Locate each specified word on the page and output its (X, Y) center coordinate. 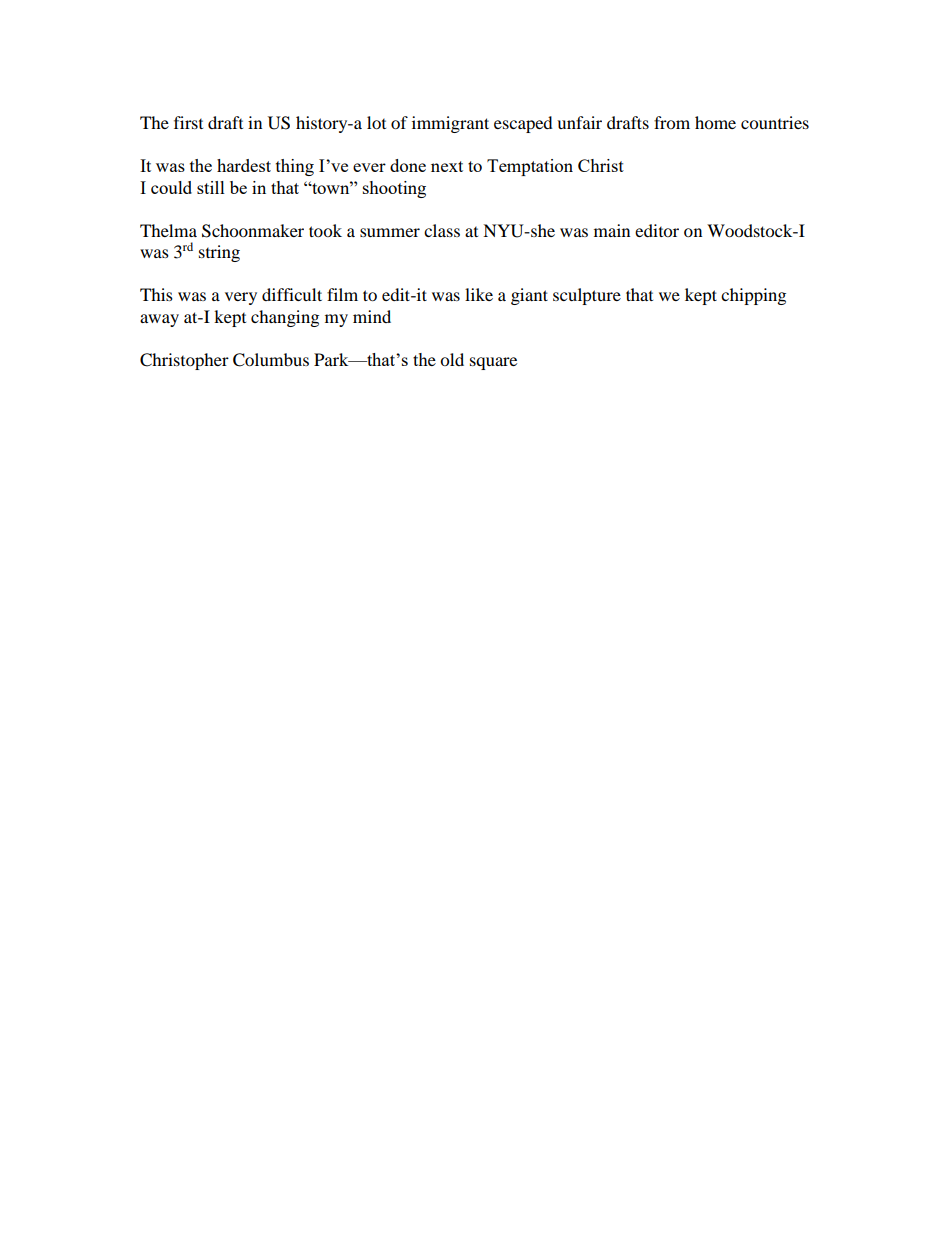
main (612, 230)
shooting (394, 189)
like (479, 294)
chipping (753, 296)
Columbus (271, 360)
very (241, 298)
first (188, 122)
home (715, 122)
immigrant (450, 124)
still (211, 187)
